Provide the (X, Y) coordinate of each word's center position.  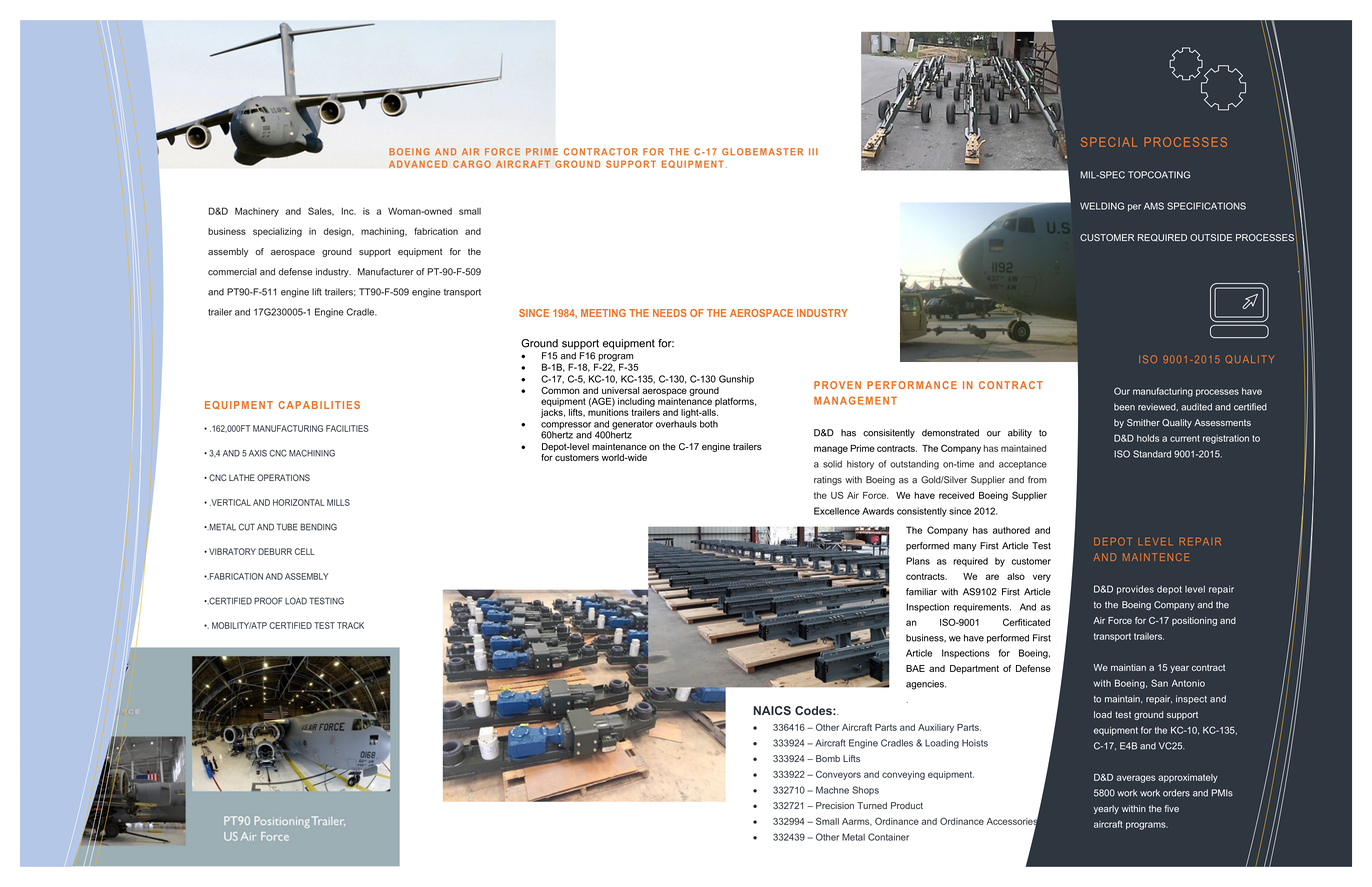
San (1159, 683)
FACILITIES (347, 428)
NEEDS (670, 313)
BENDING (318, 527)
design (338, 232)
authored (1011, 530)
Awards (878, 511)
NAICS (772, 710)
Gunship (736, 379)
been (1124, 407)
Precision (835, 805)
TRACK (350, 625)
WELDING (1102, 206)
